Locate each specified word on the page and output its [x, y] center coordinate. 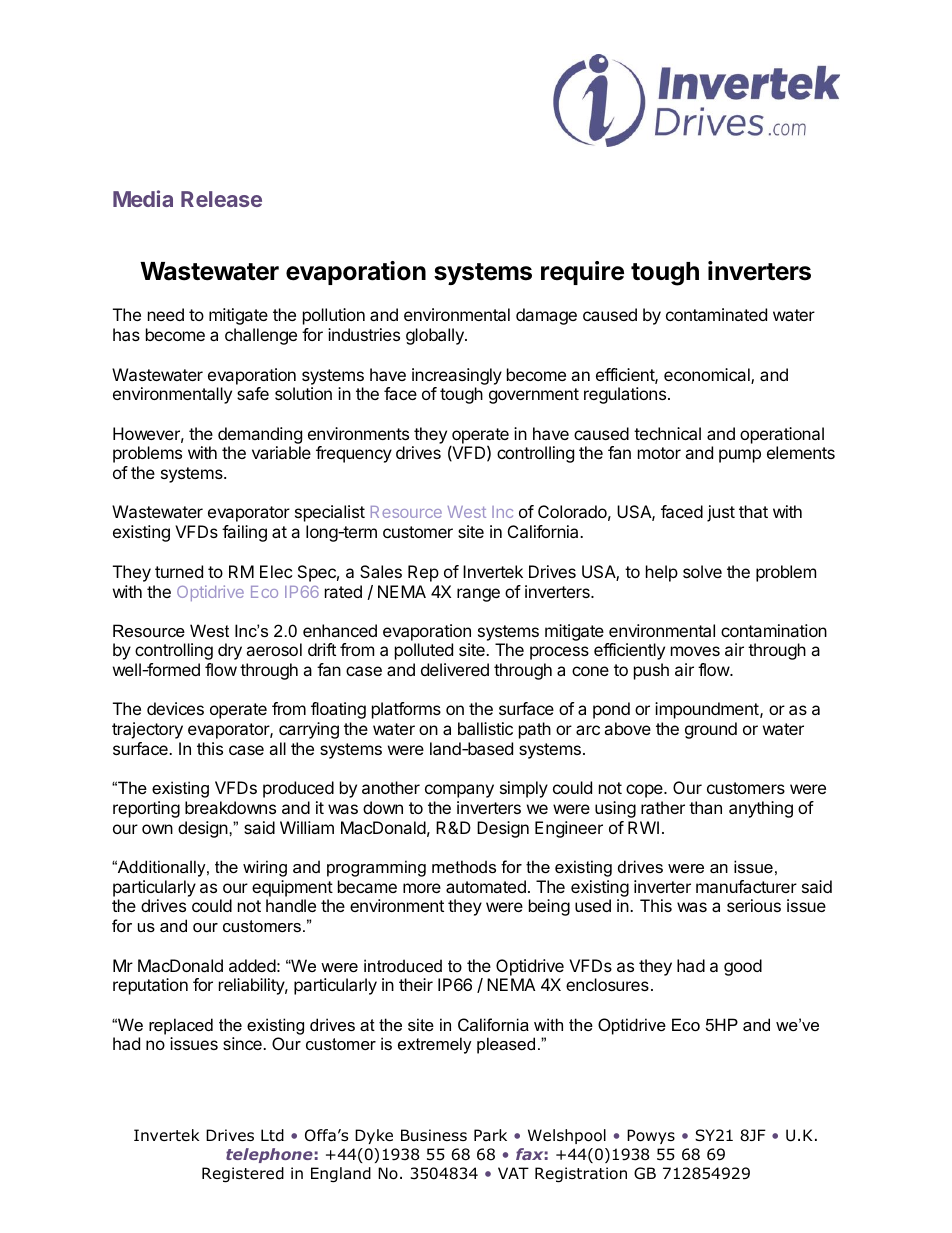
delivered [455, 669]
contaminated [716, 314]
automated [486, 886]
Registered [243, 1175]
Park [490, 1135]
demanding [260, 437]
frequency [354, 454]
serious [754, 905]
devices [175, 708]
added [252, 965]
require [582, 273]
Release [221, 199]
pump [740, 456]
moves [695, 651]
